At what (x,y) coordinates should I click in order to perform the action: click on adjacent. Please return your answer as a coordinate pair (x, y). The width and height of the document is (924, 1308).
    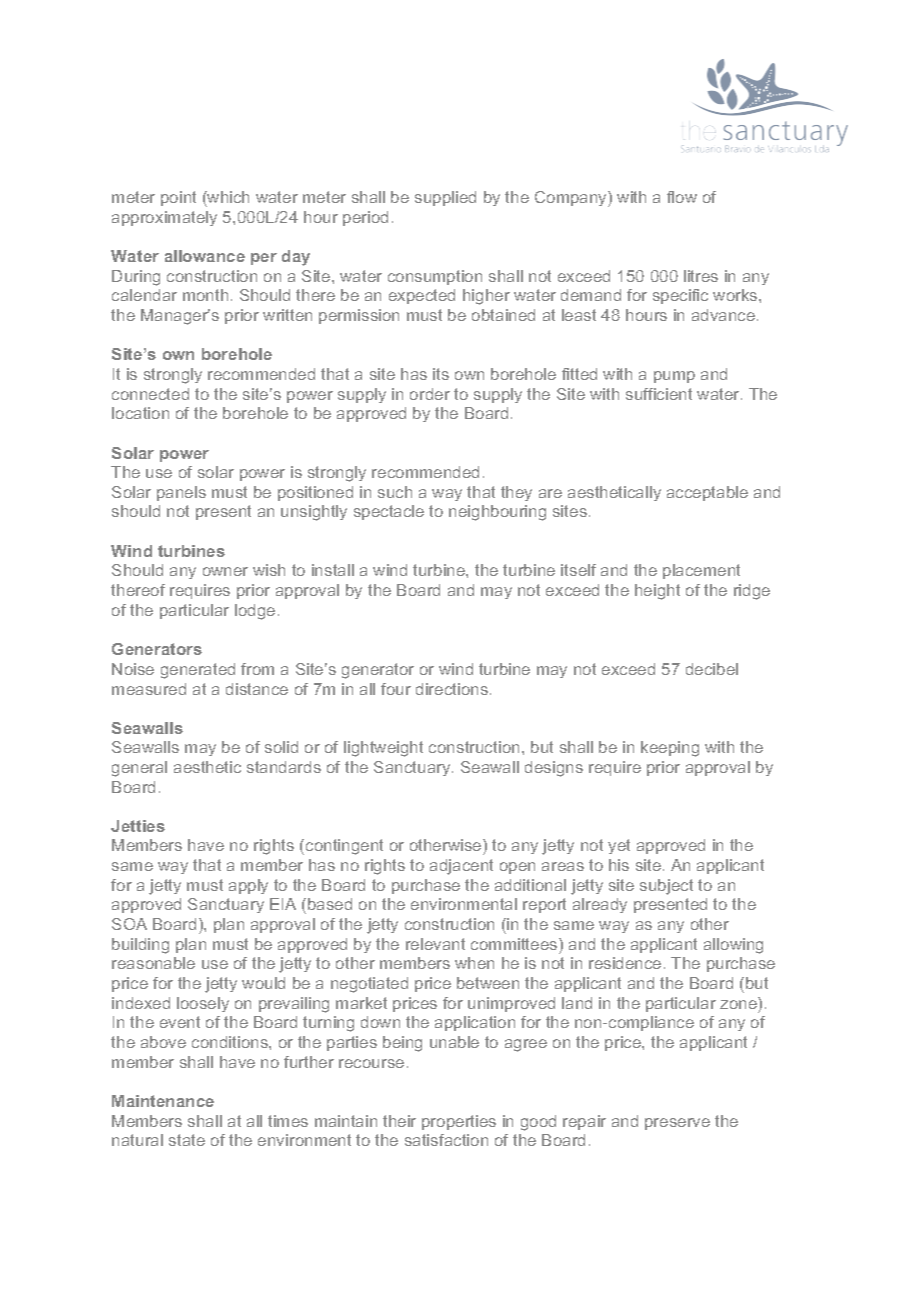
    Looking at the image, I should click on (461, 867).
